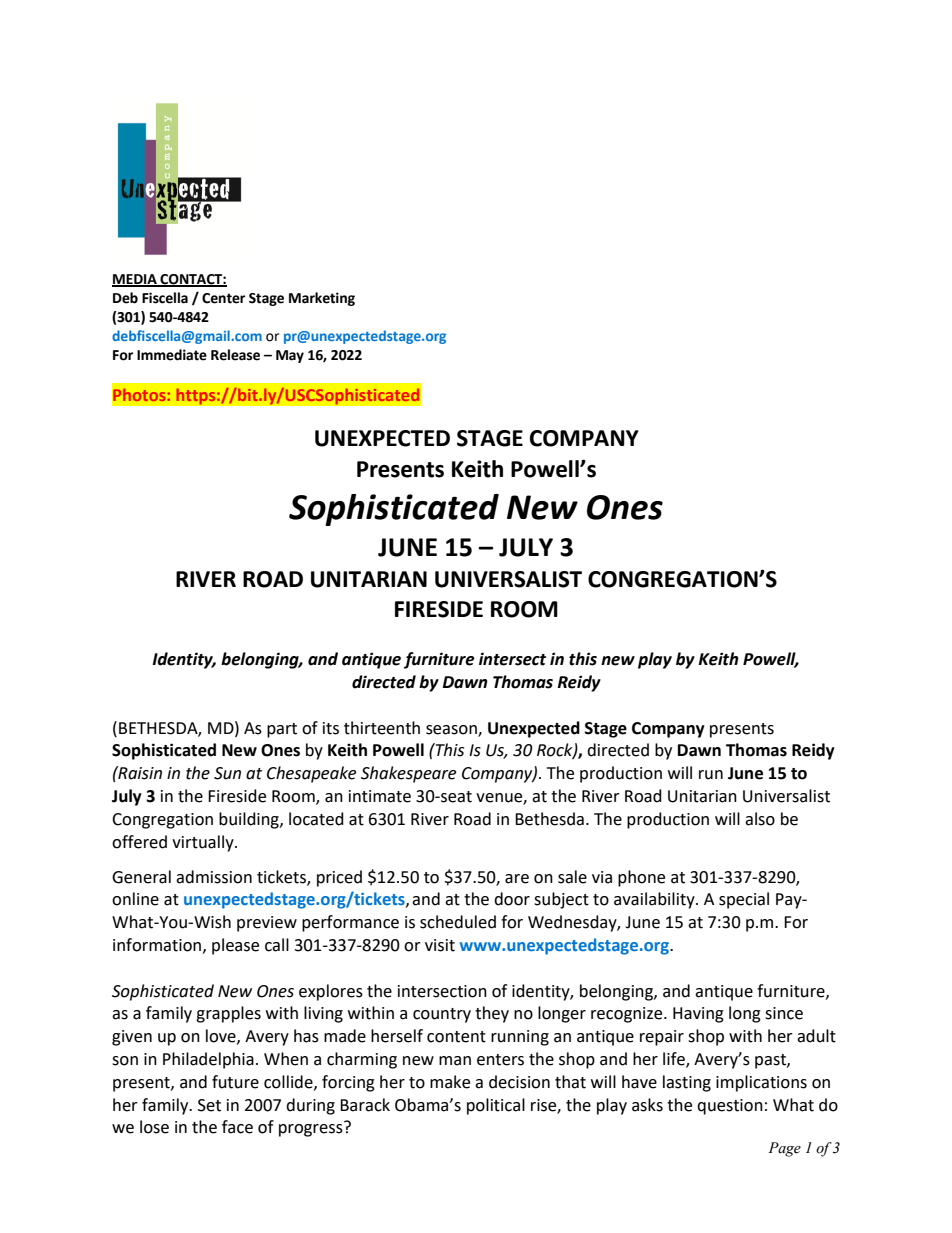 This image has width=952, height=1233. What do you see at coordinates (452, 730) in the image?
I see `season` at bounding box center [452, 730].
